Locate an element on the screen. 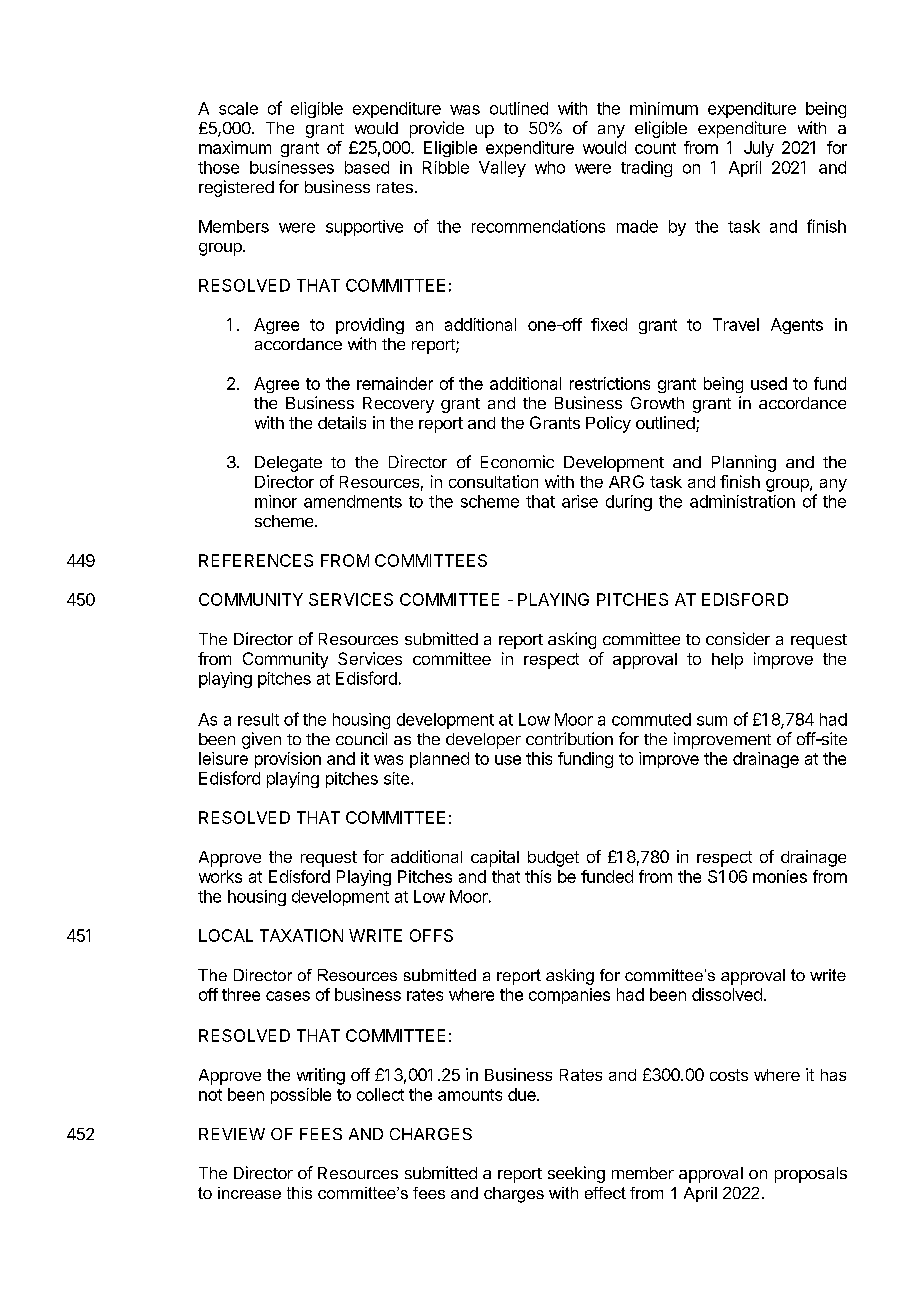 This screenshot has width=924, height=1308. sum is located at coordinates (712, 721).
